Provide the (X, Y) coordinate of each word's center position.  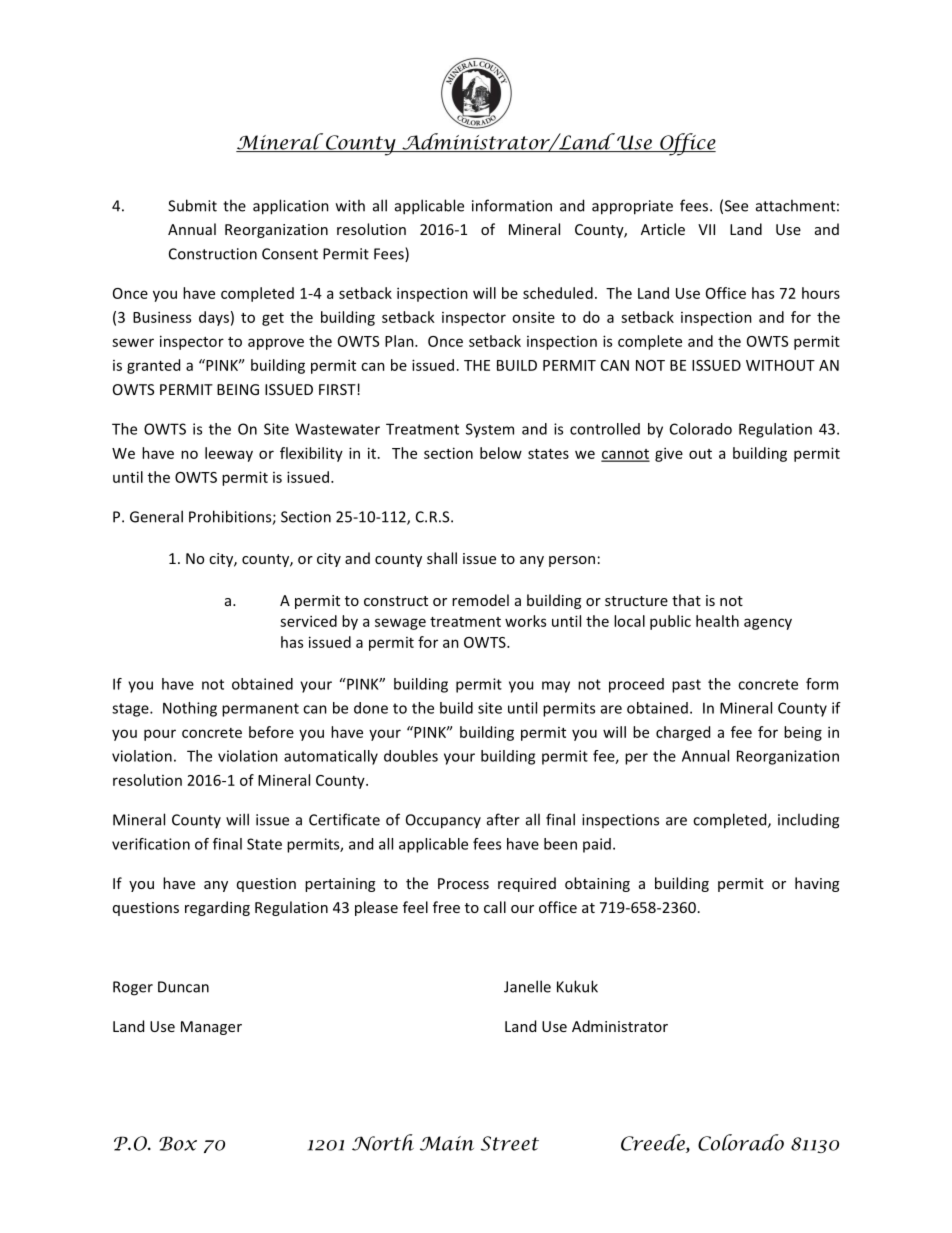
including (808, 821)
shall (442, 558)
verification (151, 844)
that (686, 600)
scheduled (558, 293)
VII (706, 229)
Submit (192, 205)
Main (447, 1143)
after (503, 819)
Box (178, 1143)
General (156, 516)
